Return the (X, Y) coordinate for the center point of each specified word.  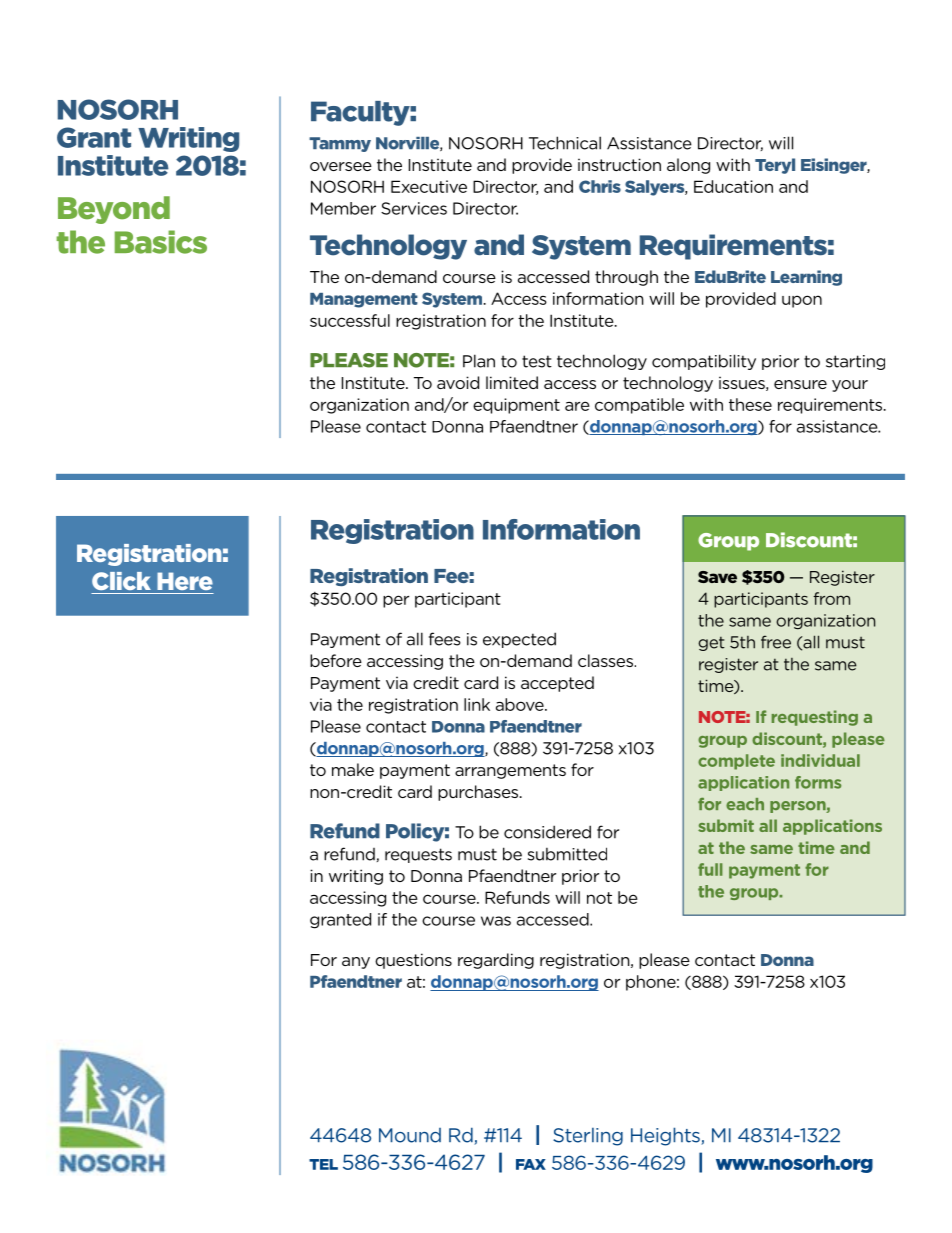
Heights (666, 1136)
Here (185, 581)
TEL (323, 1164)
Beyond (114, 210)
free (776, 642)
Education (733, 186)
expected (519, 640)
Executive (429, 186)
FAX (531, 1164)
